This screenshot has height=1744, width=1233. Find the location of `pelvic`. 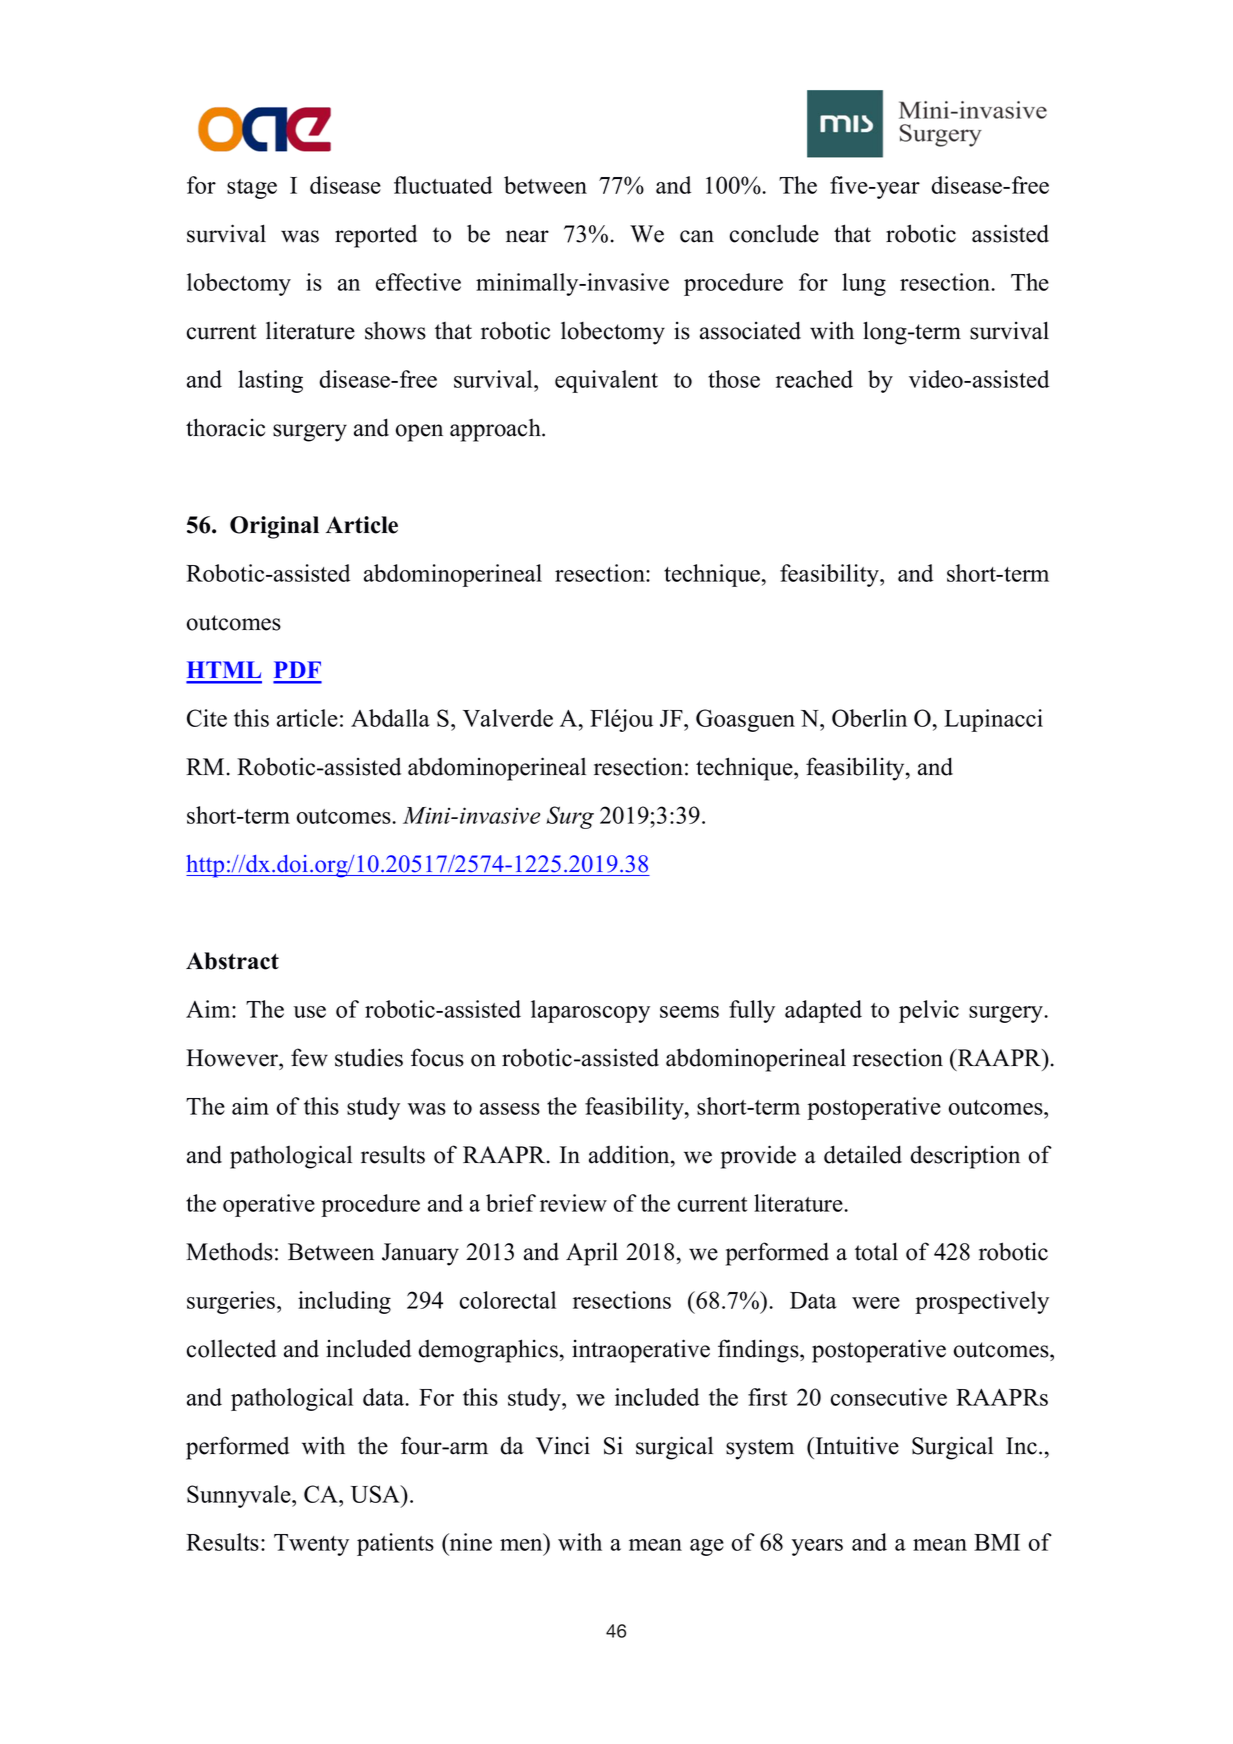

pelvic is located at coordinates (929, 1011).
